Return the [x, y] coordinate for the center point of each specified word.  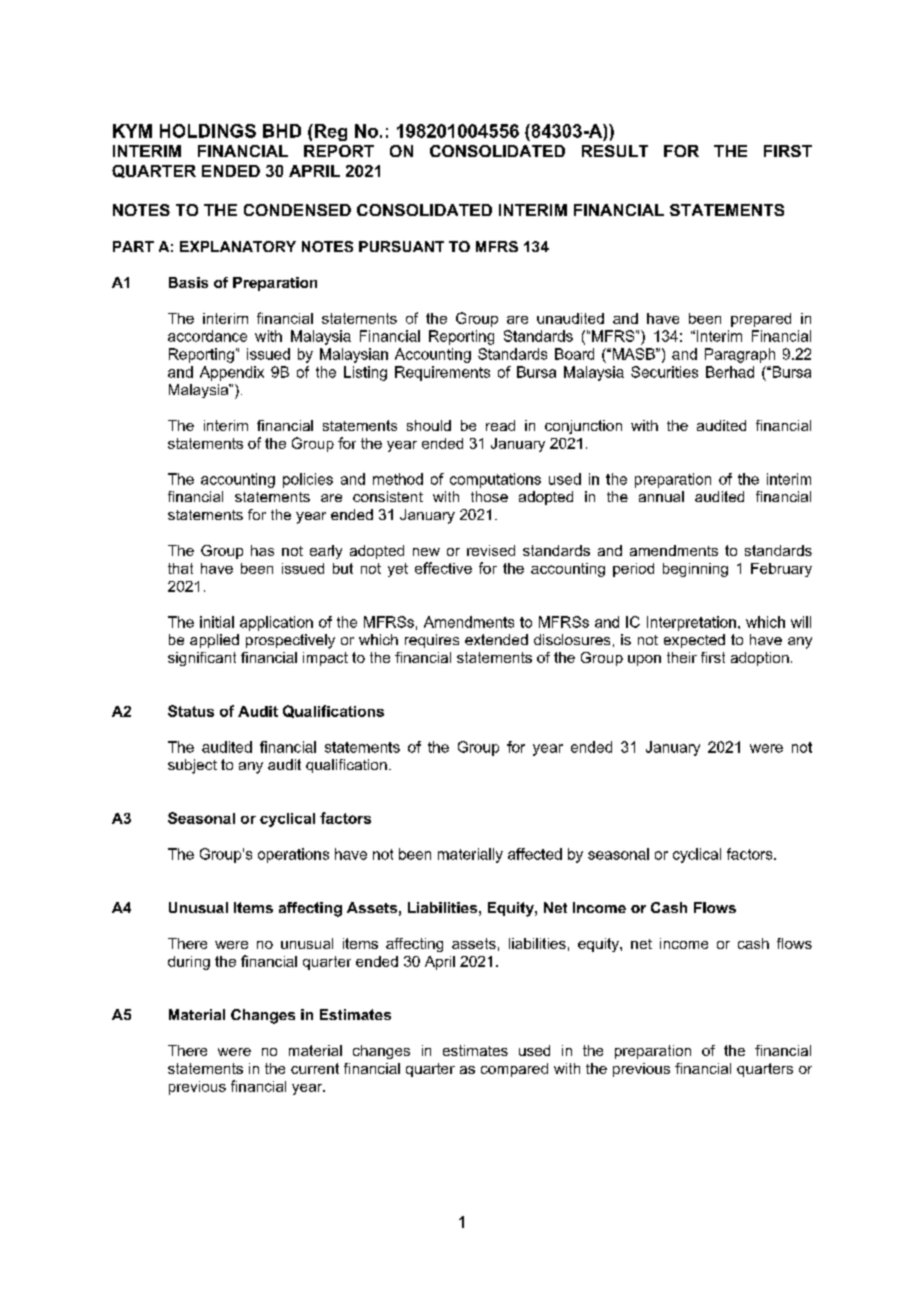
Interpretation [691, 623]
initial [217, 622]
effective [443, 568]
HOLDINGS [208, 131]
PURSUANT [401, 246]
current [315, 1068]
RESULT [615, 151]
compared [514, 1070]
